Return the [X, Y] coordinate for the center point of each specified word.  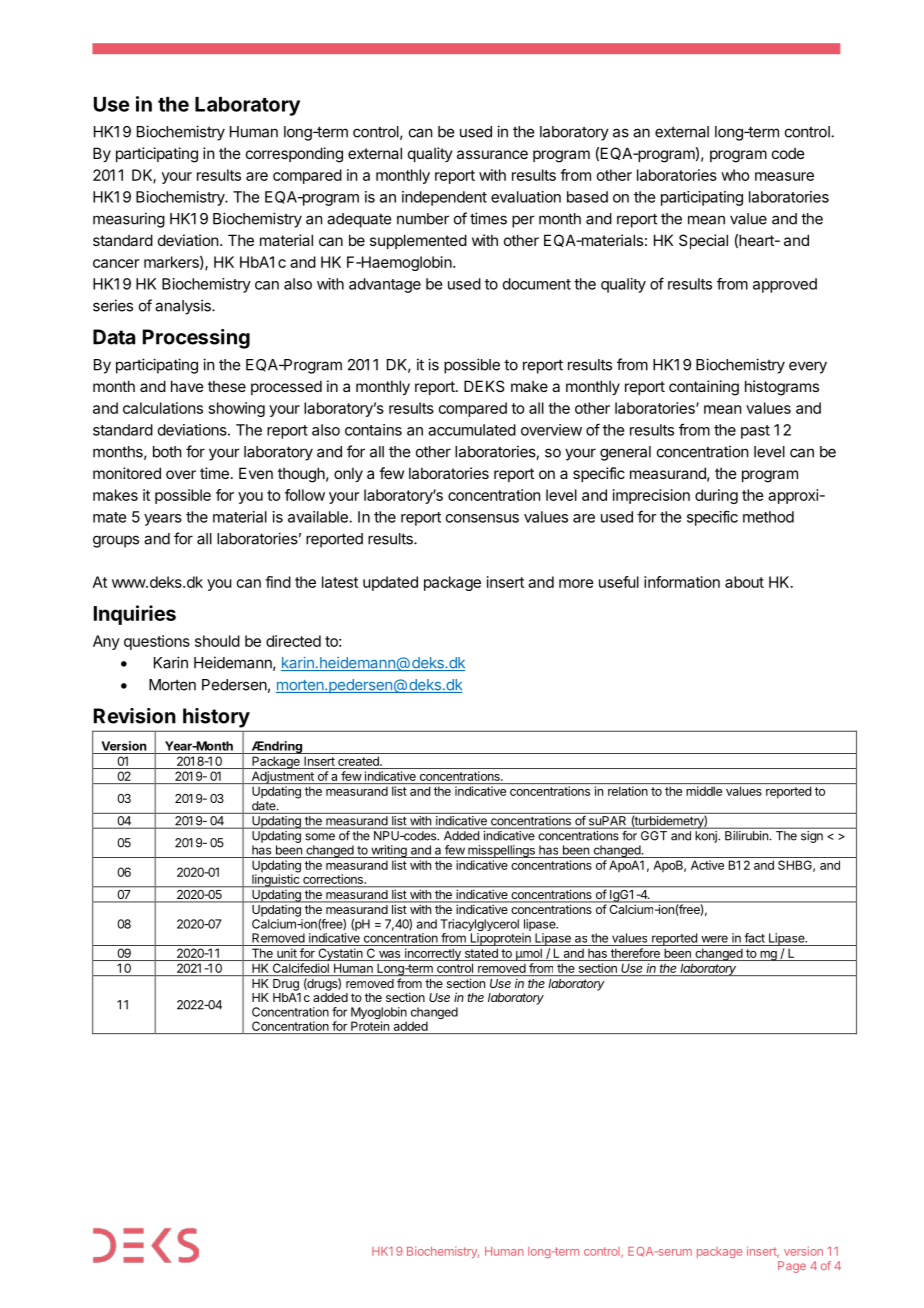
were [714, 939]
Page [792, 1267]
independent [444, 198]
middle [704, 791]
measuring [129, 220]
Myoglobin [379, 1014]
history [216, 718]
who [735, 175]
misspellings [501, 851]
